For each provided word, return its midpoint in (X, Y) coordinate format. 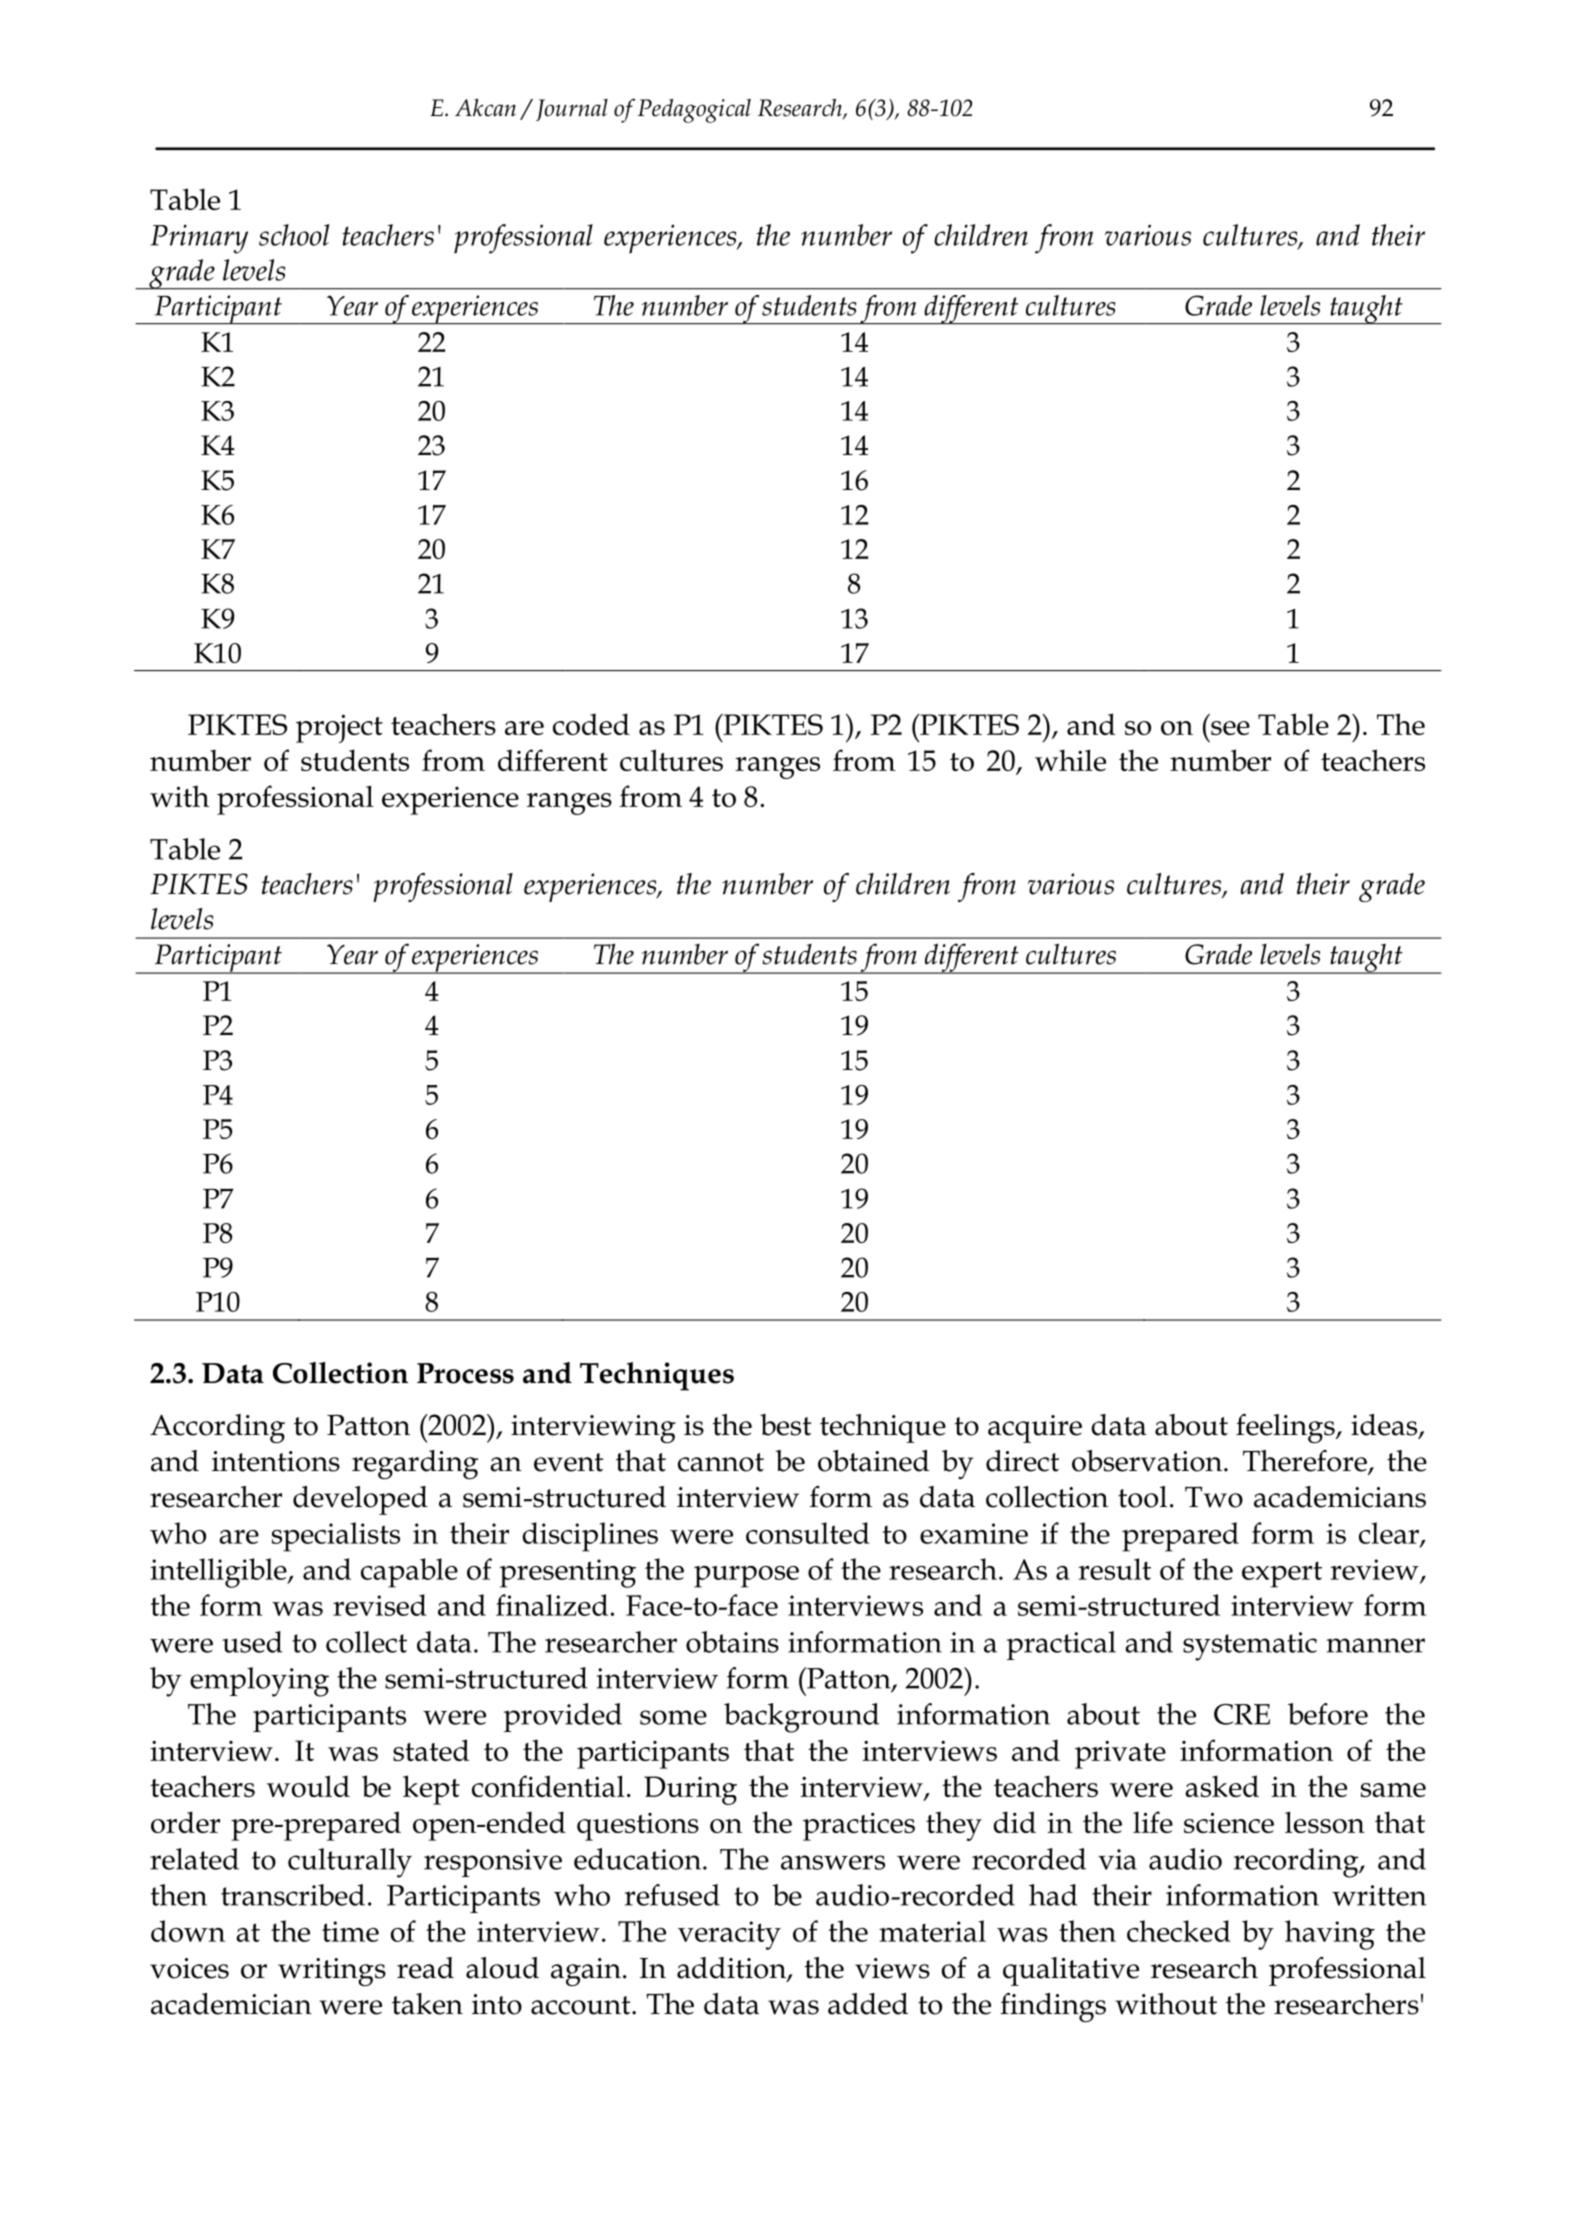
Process (465, 1373)
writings (332, 1972)
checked (1179, 1931)
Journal (572, 110)
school (294, 235)
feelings (1286, 1429)
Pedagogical (694, 111)
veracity (729, 1935)
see (1230, 728)
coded (591, 724)
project (339, 728)
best (785, 1425)
